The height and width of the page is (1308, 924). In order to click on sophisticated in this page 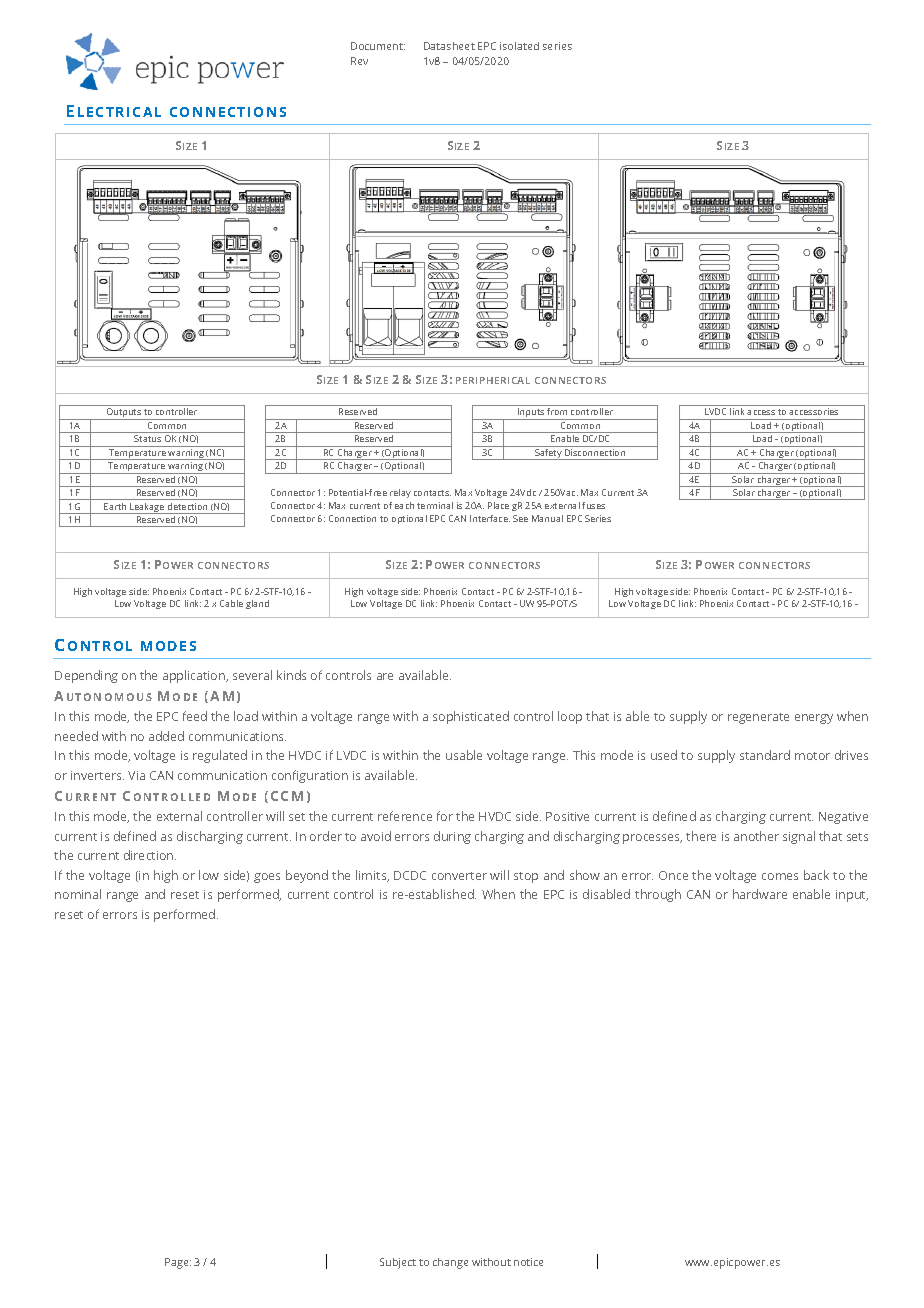, I will do `click(471, 717)`.
